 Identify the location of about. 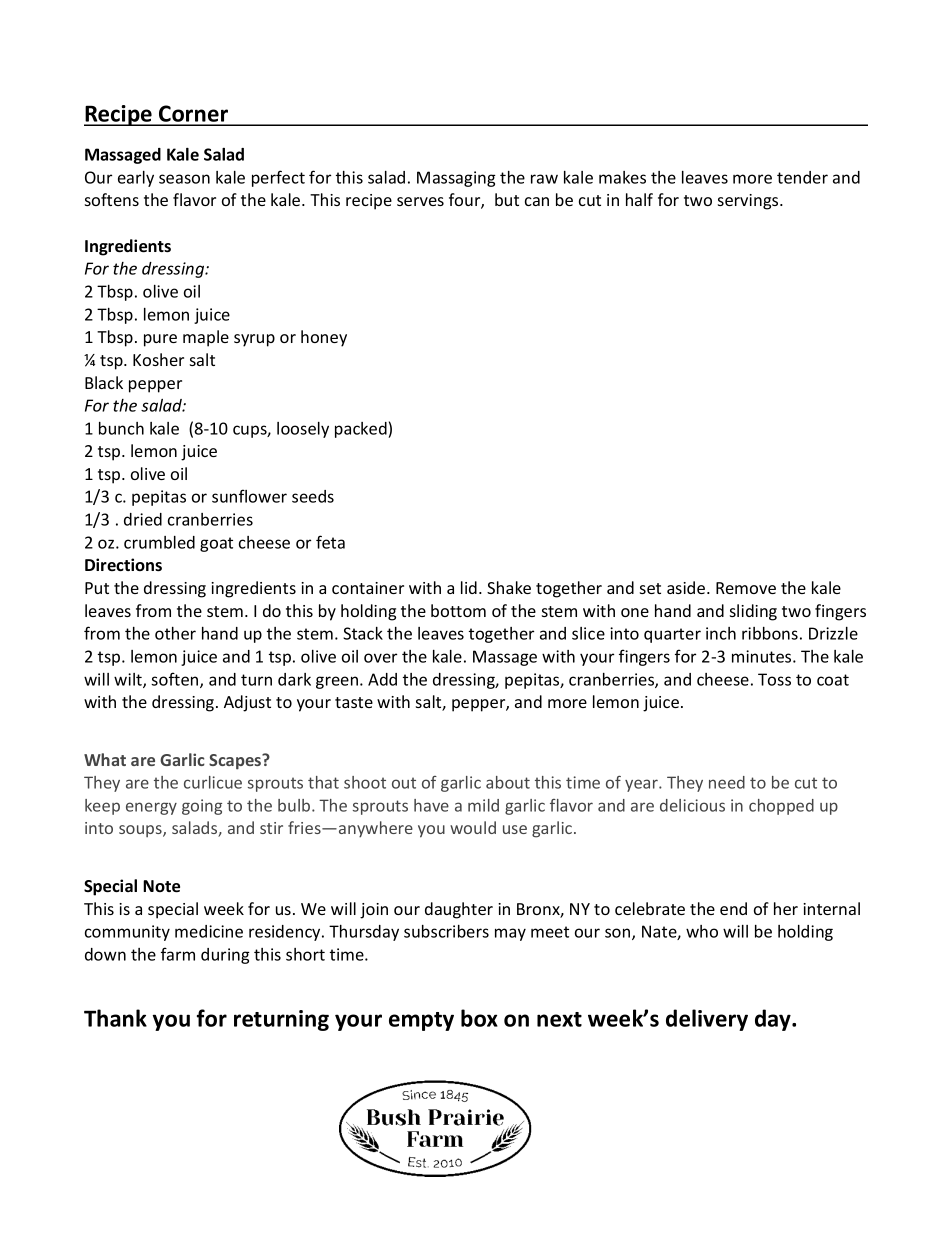
(508, 782).
